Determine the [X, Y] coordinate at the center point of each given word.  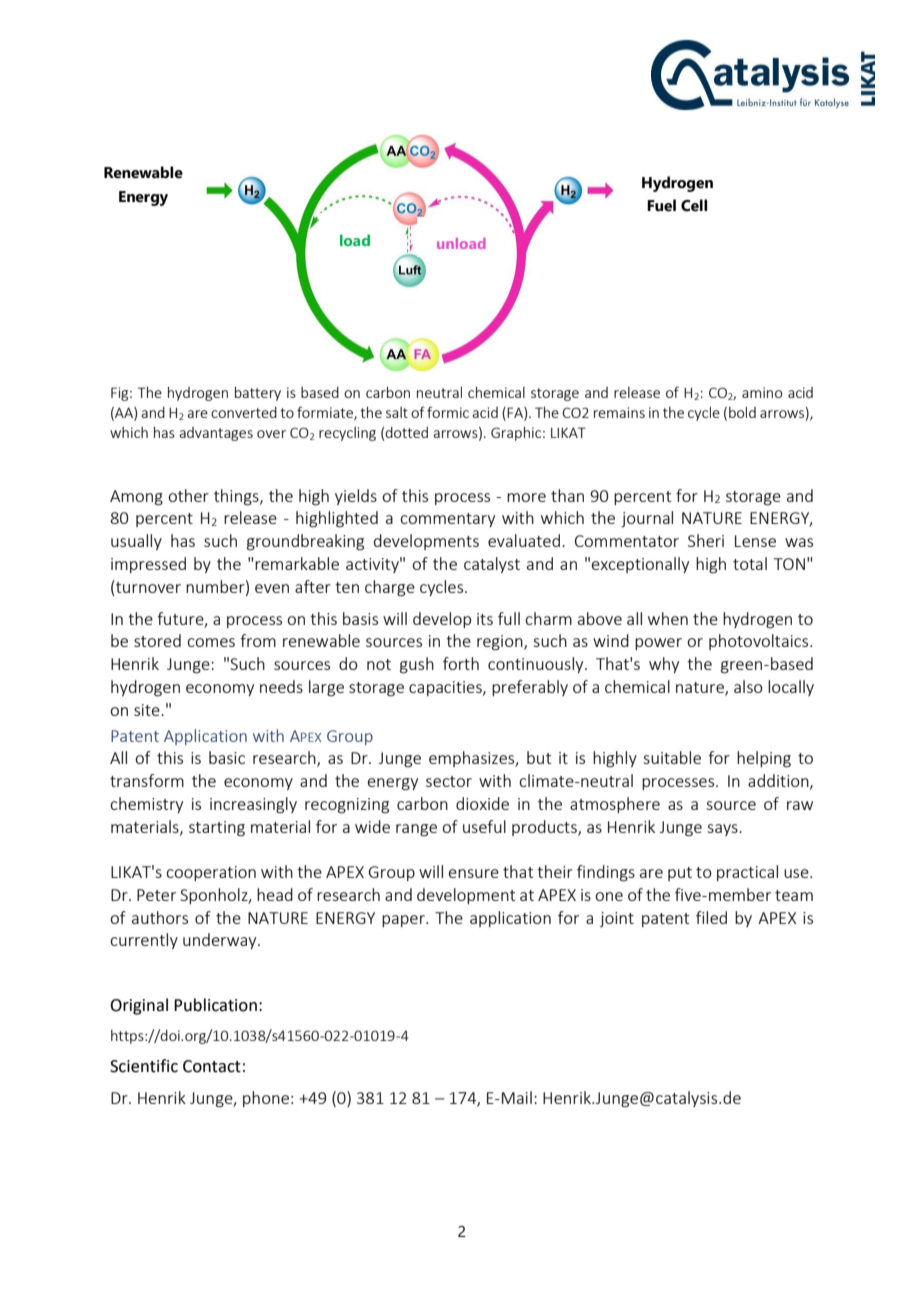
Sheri [706, 540]
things [237, 497]
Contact [212, 1066]
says [723, 830]
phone [266, 1099]
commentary [447, 520]
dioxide [482, 803]
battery [258, 393]
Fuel [661, 205]
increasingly [253, 805]
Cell [694, 205]
